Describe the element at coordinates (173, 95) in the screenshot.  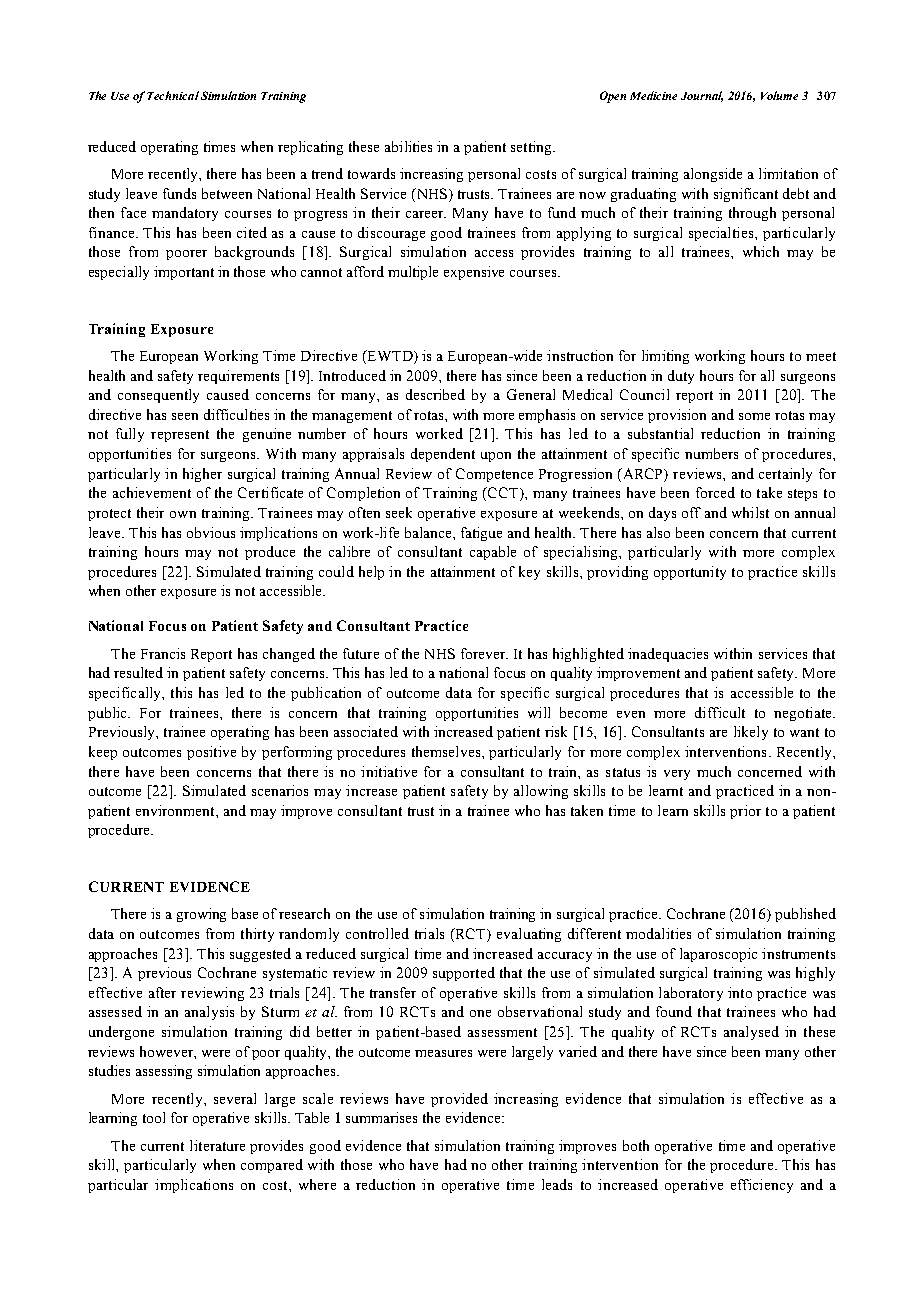
I see `Technical` at that location.
